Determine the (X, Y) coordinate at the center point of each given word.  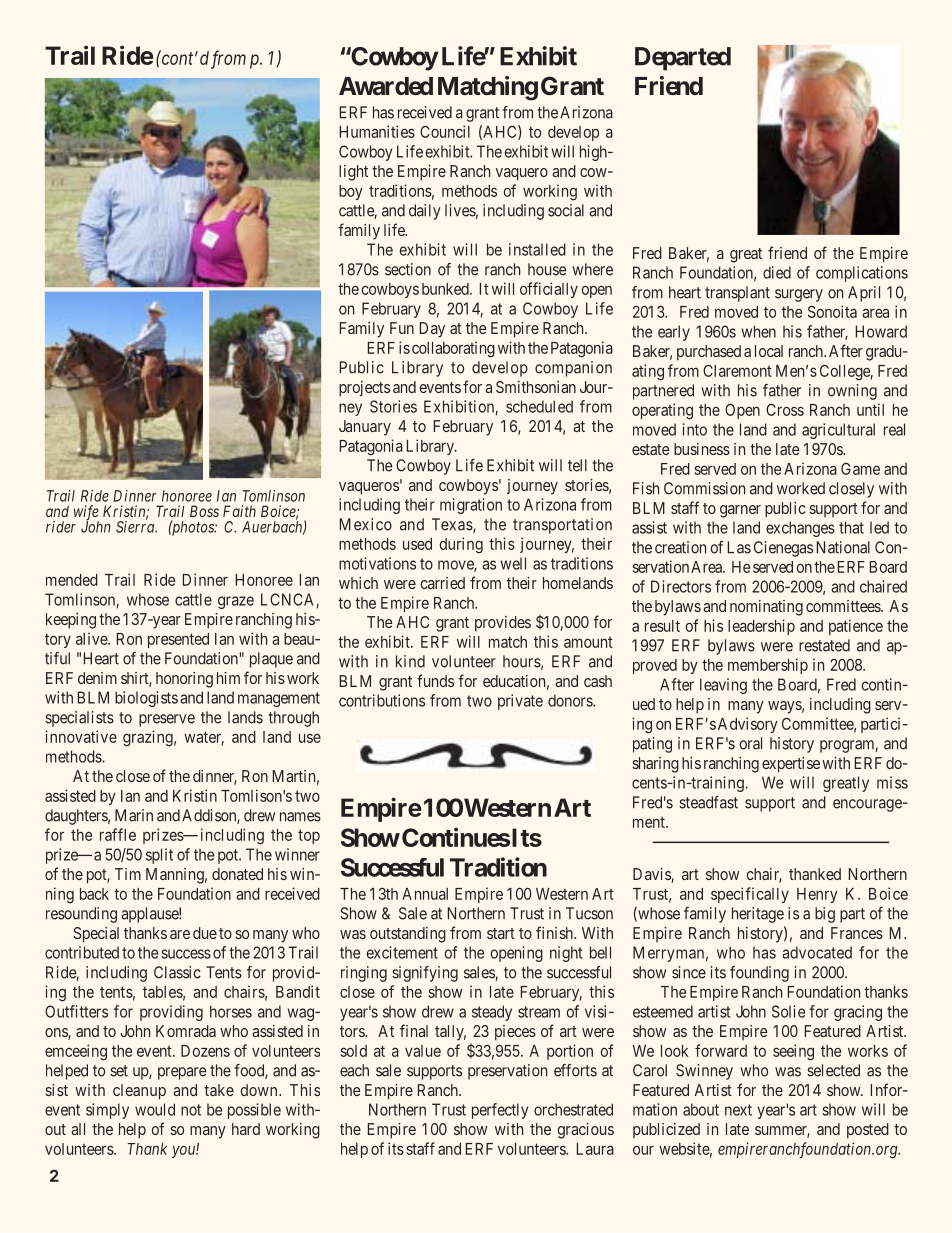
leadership (761, 627)
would (155, 1109)
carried (442, 583)
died (777, 272)
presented (178, 640)
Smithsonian (536, 387)
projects (364, 389)
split (159, 856)
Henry (817, 895)
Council (445, 131)
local (769, 351)
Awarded (386, 86)
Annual (425, 894)
